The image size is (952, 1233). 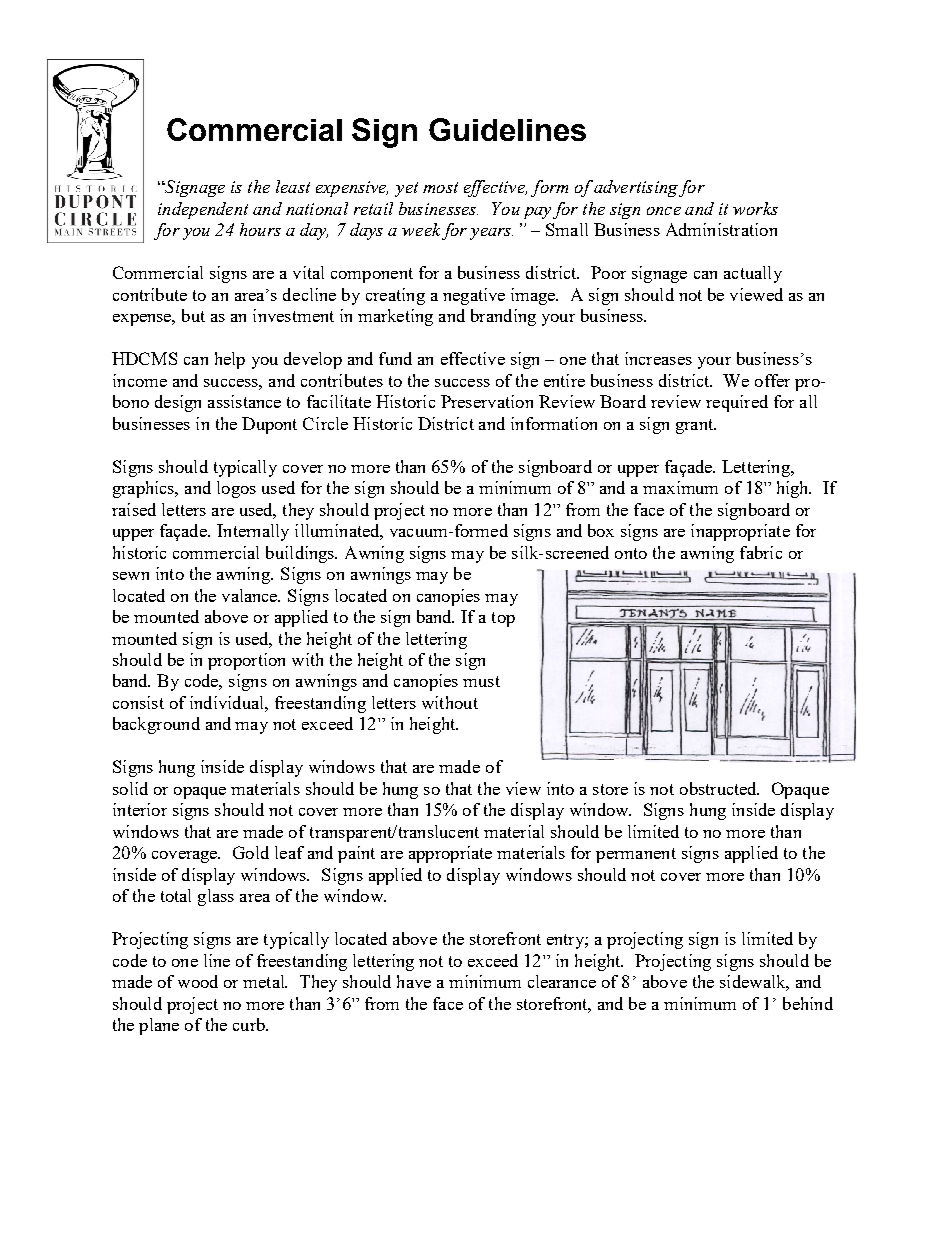 I want to click on wood, so click(x=198, y=981).
